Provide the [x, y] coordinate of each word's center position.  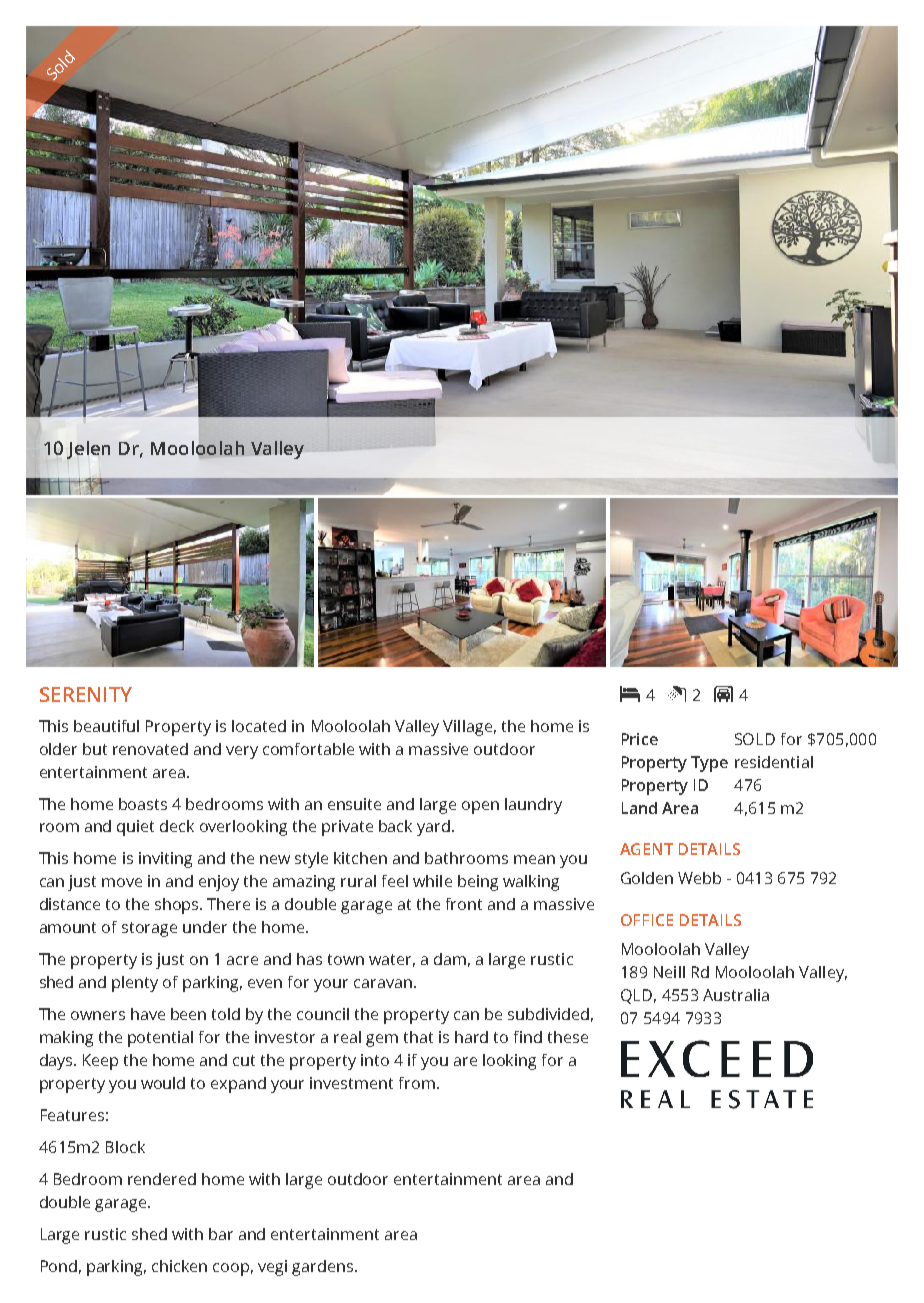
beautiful [106, 726]
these [568, 1037]
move [122, 882]
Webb [699, 878]
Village [467, 728]
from [417, 1083]
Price [640, 739]
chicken [179, 1266]
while [432, 881]
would [163, 1083]
